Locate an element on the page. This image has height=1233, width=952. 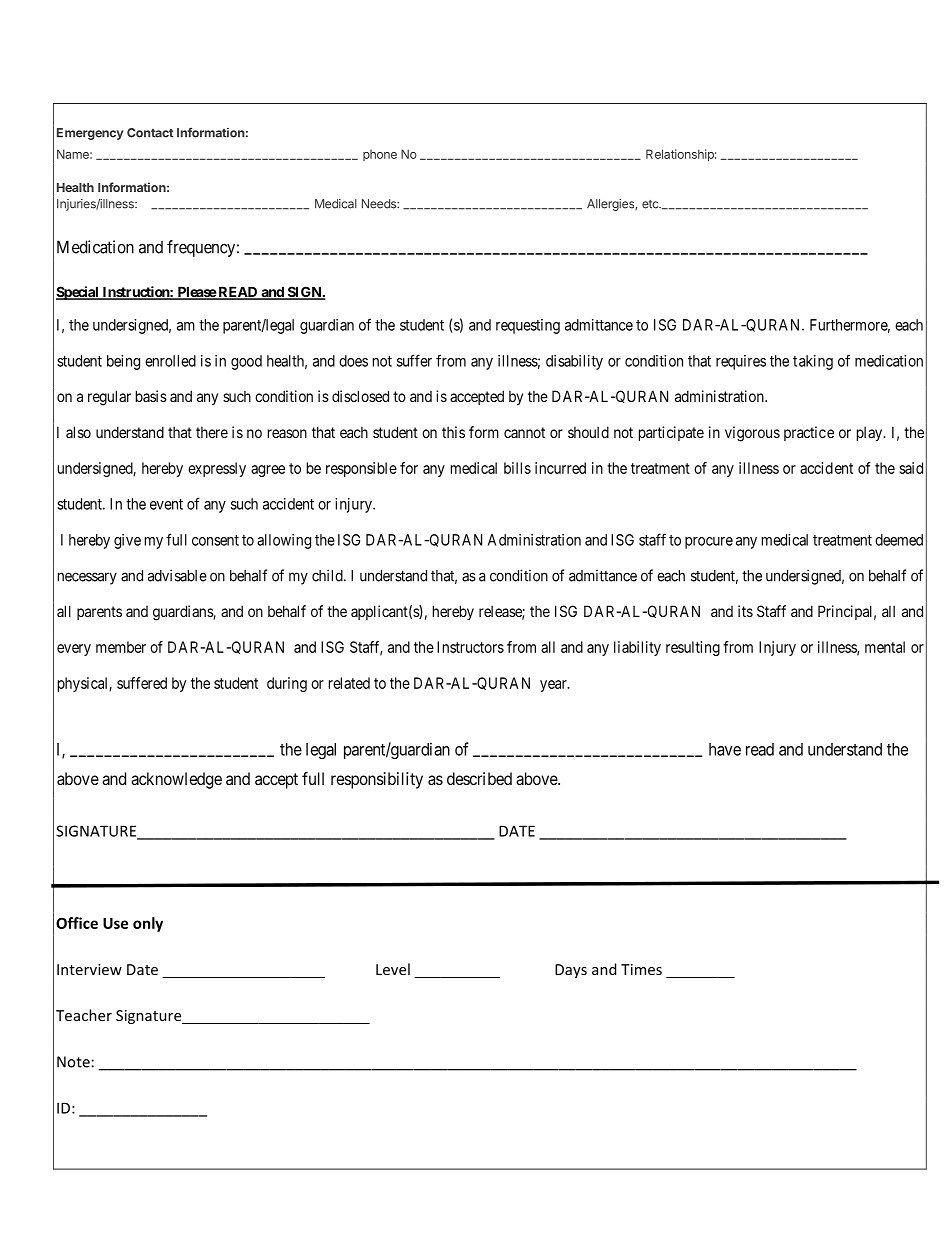
taking is located at coordinates (813, 362).
